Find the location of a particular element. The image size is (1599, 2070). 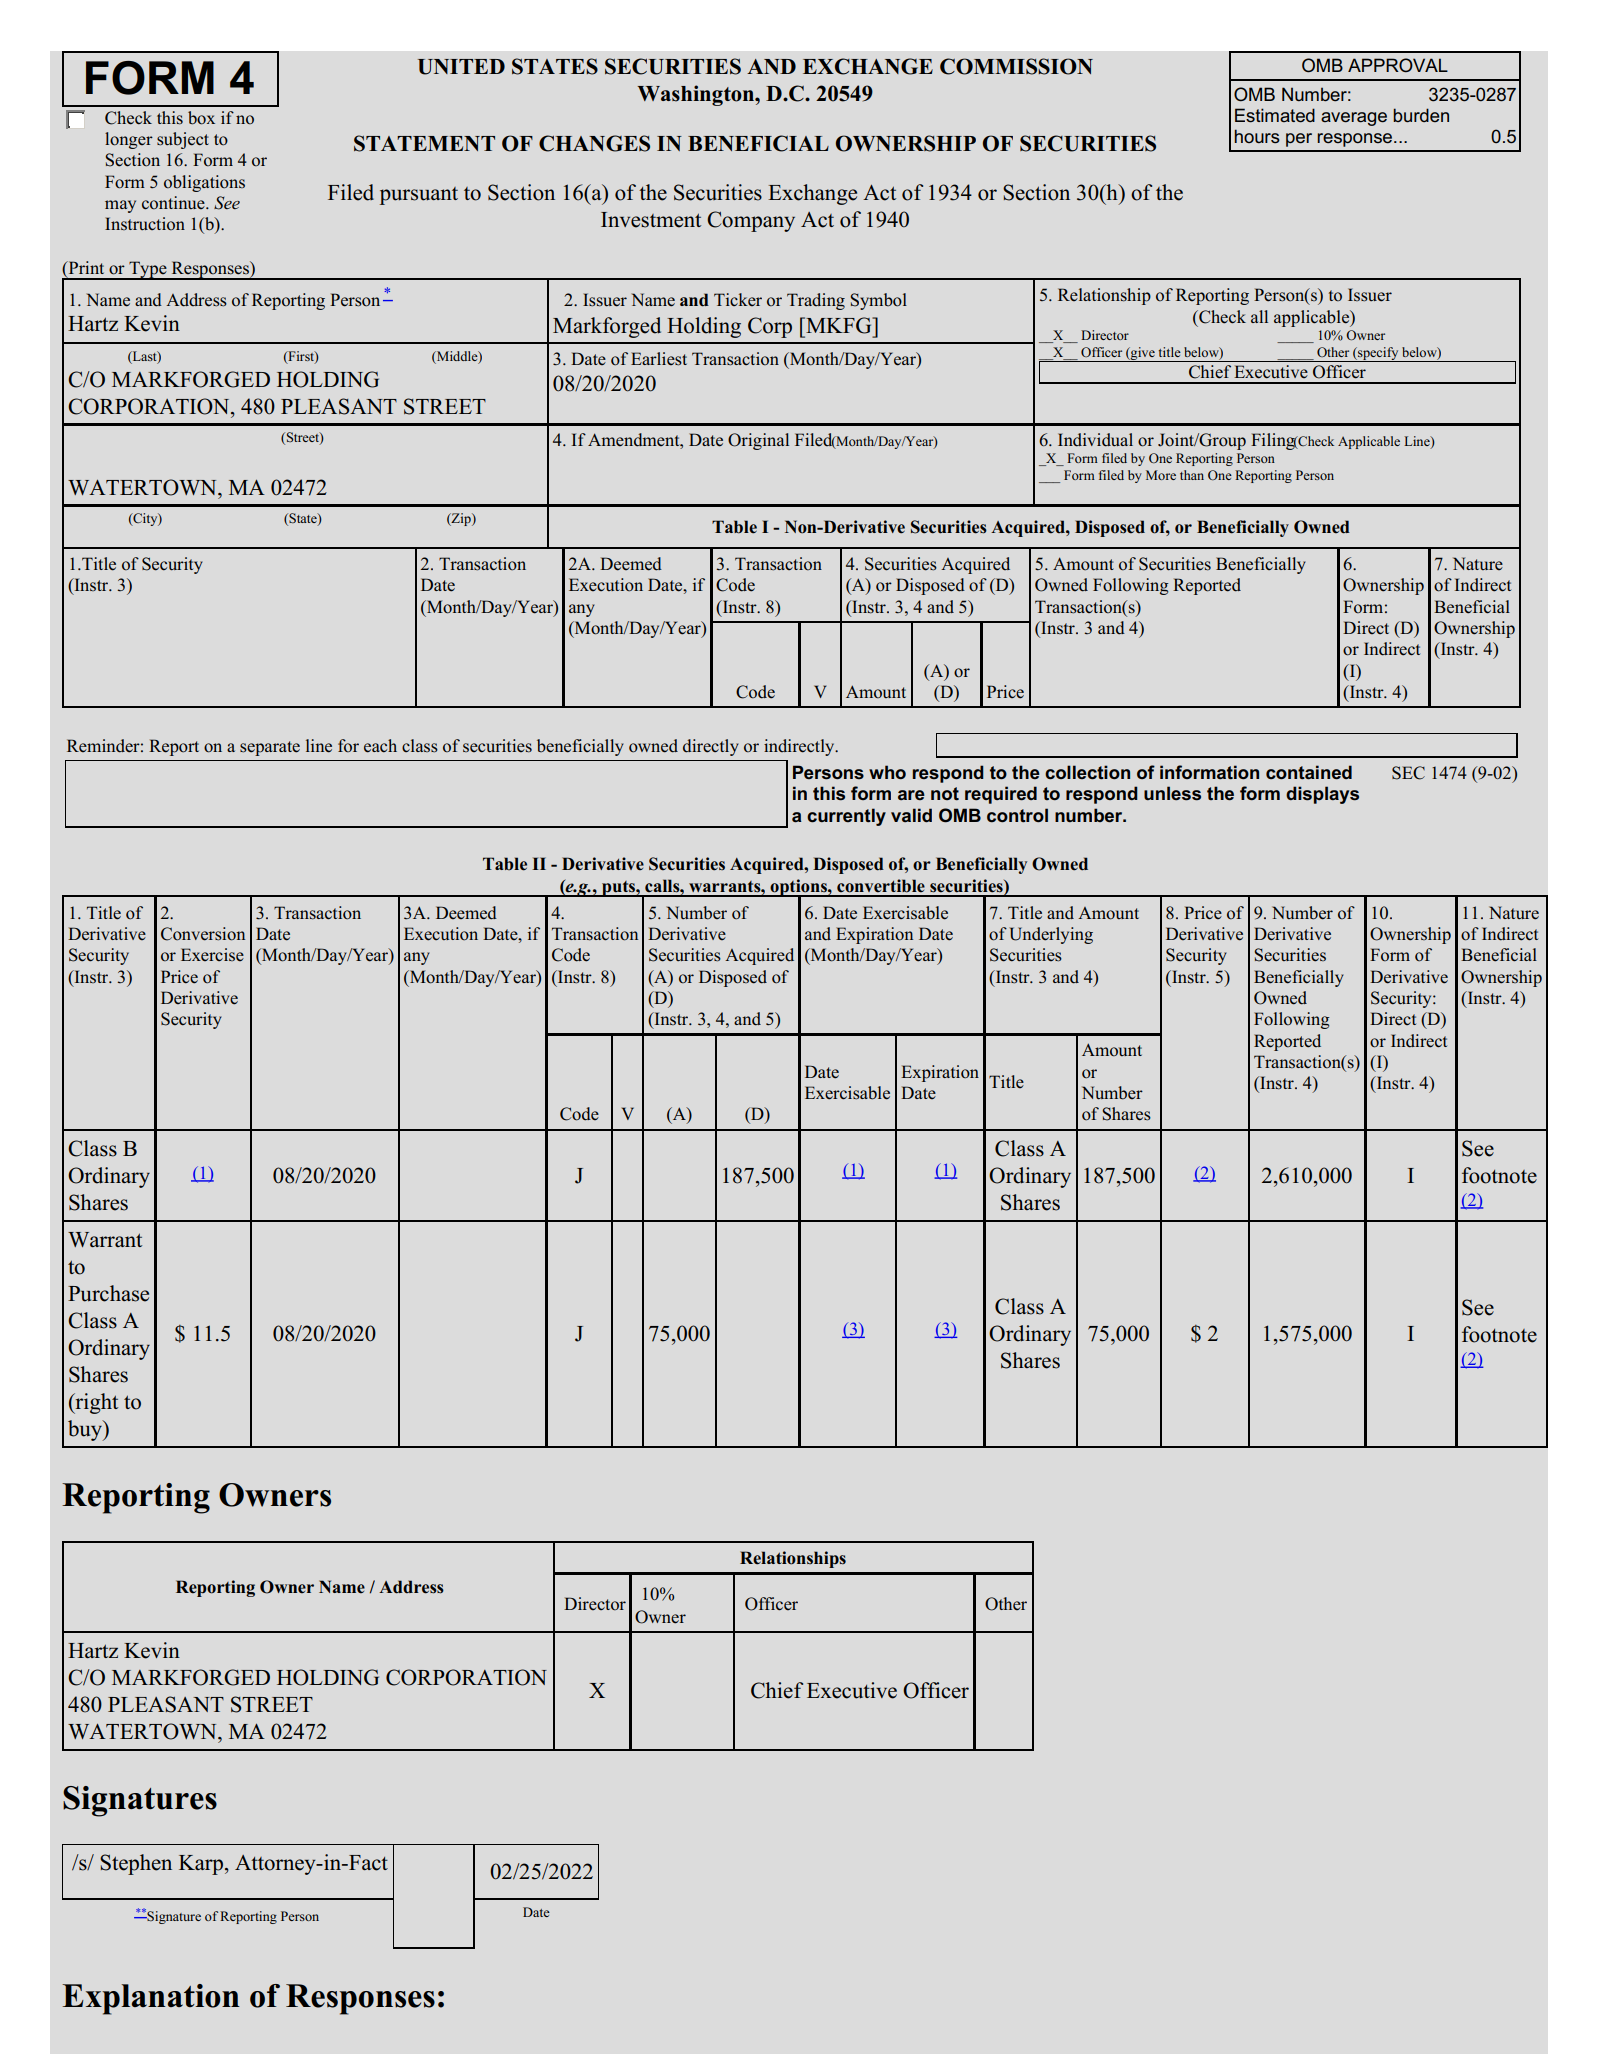

Karp is located at coordinates (201, 1865).
